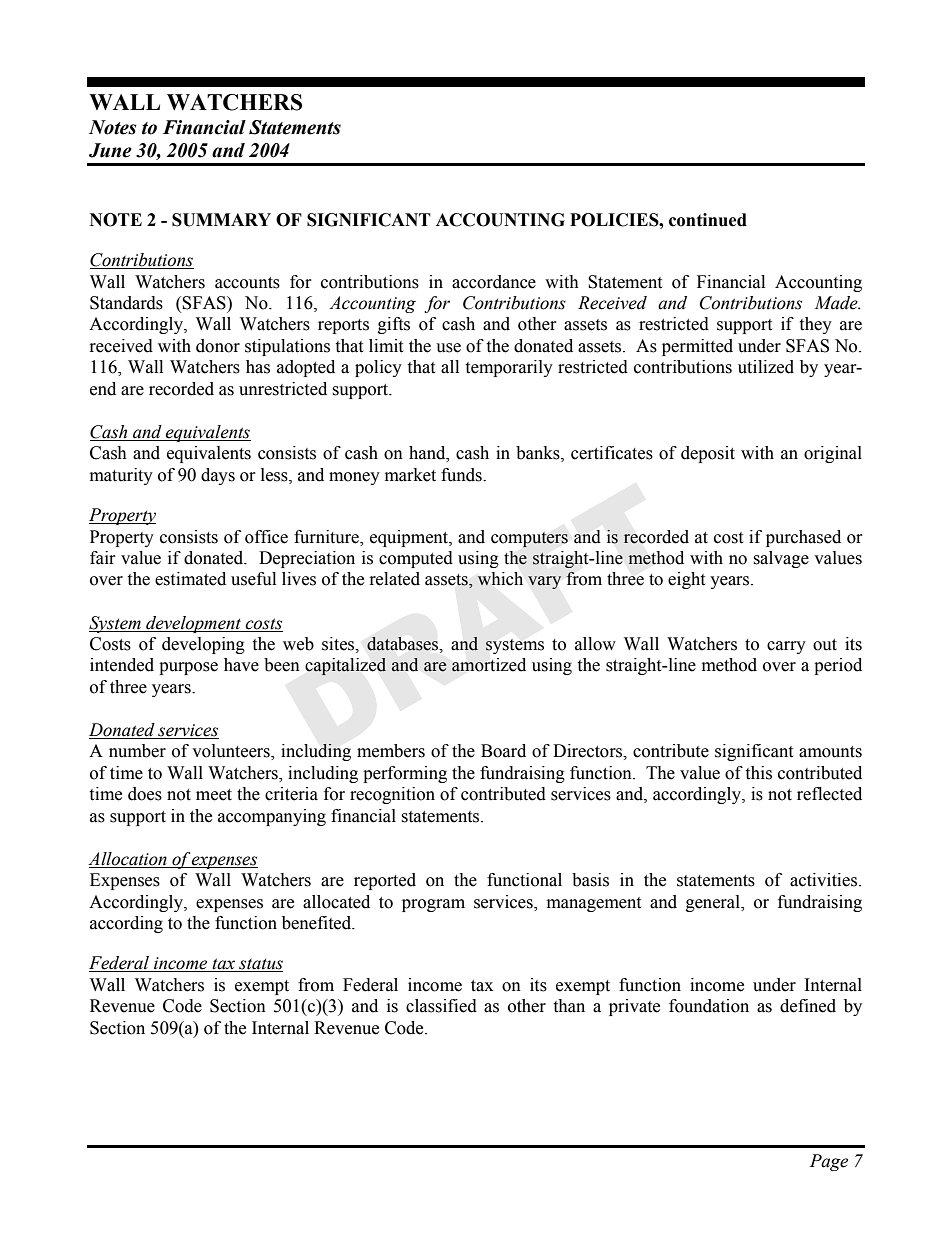 Image resolution: width=952 pixels, height=1233 pixels. I want to click on accordance, so click(494, 282).
